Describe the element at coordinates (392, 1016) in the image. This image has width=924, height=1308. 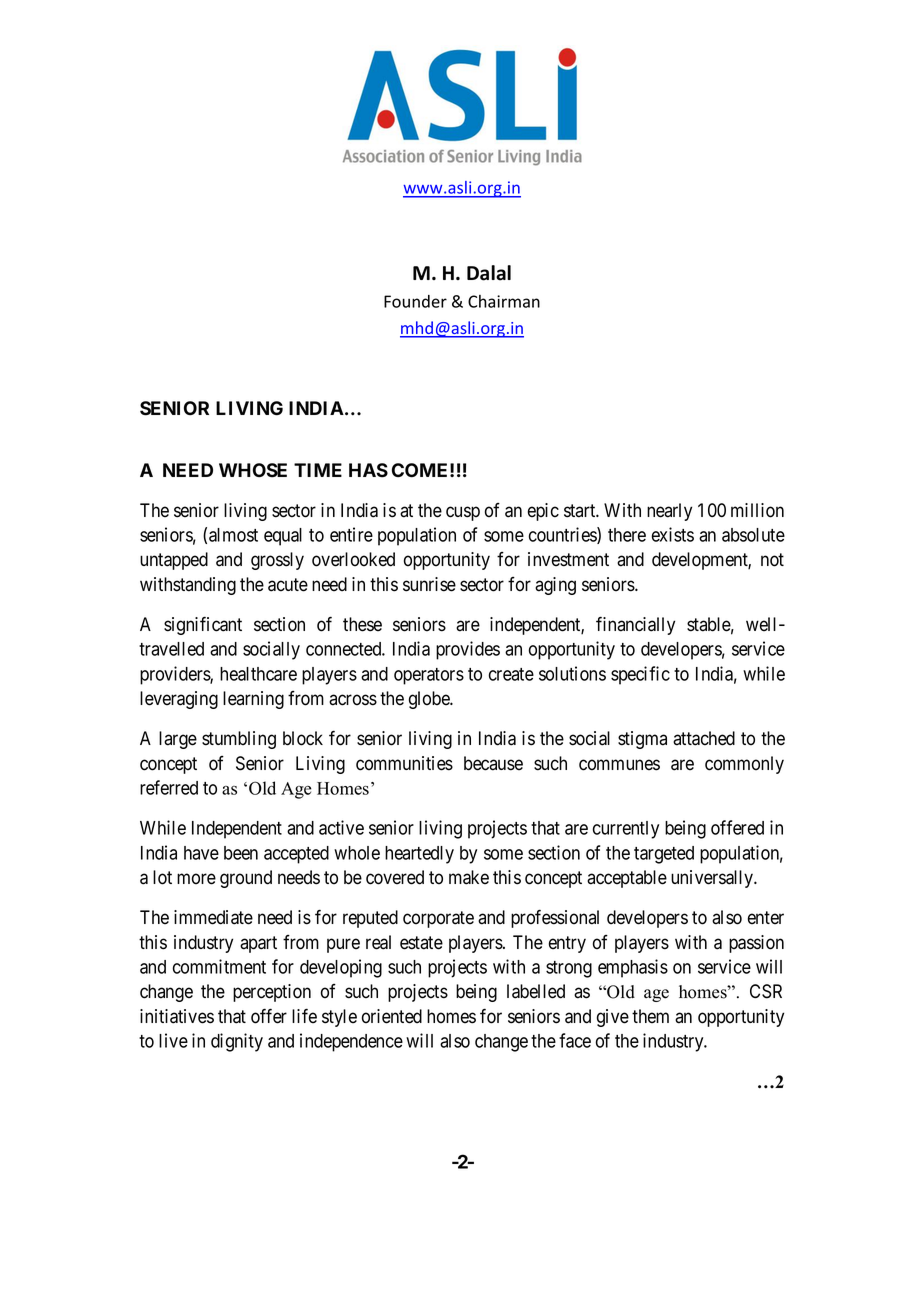
I see `oriented` at that location.
